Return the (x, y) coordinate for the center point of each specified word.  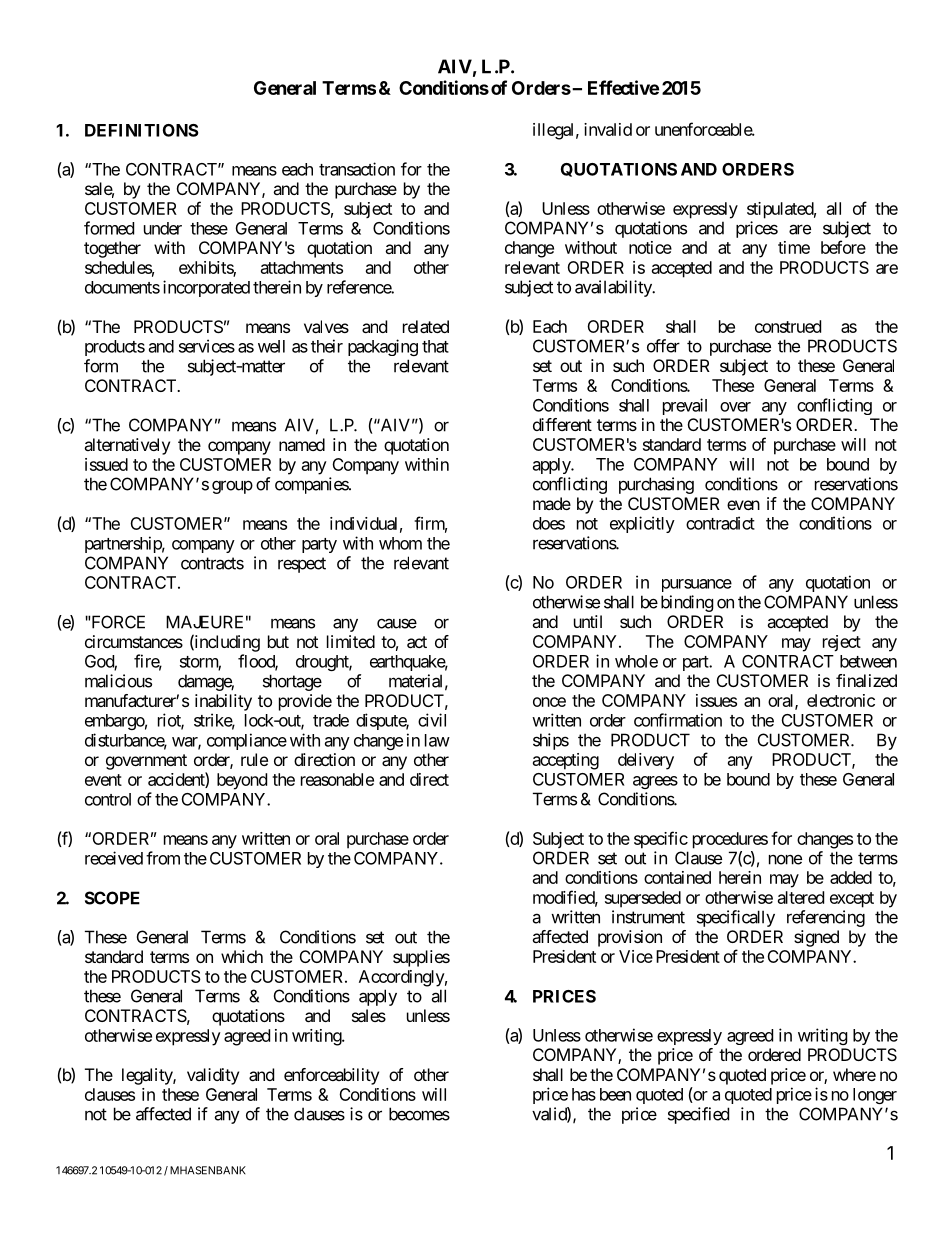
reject (842, 643)
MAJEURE (204, 622)
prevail (685, 406)
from (163, 858)
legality (148, 1076)
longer (875, 1096)
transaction (357, 169)
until (588, 621)
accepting (566, 761)
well (271, 346)
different (562, 424)
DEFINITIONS (141, 130)
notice (650, 247)
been (615, 1094)
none (785, 860)
